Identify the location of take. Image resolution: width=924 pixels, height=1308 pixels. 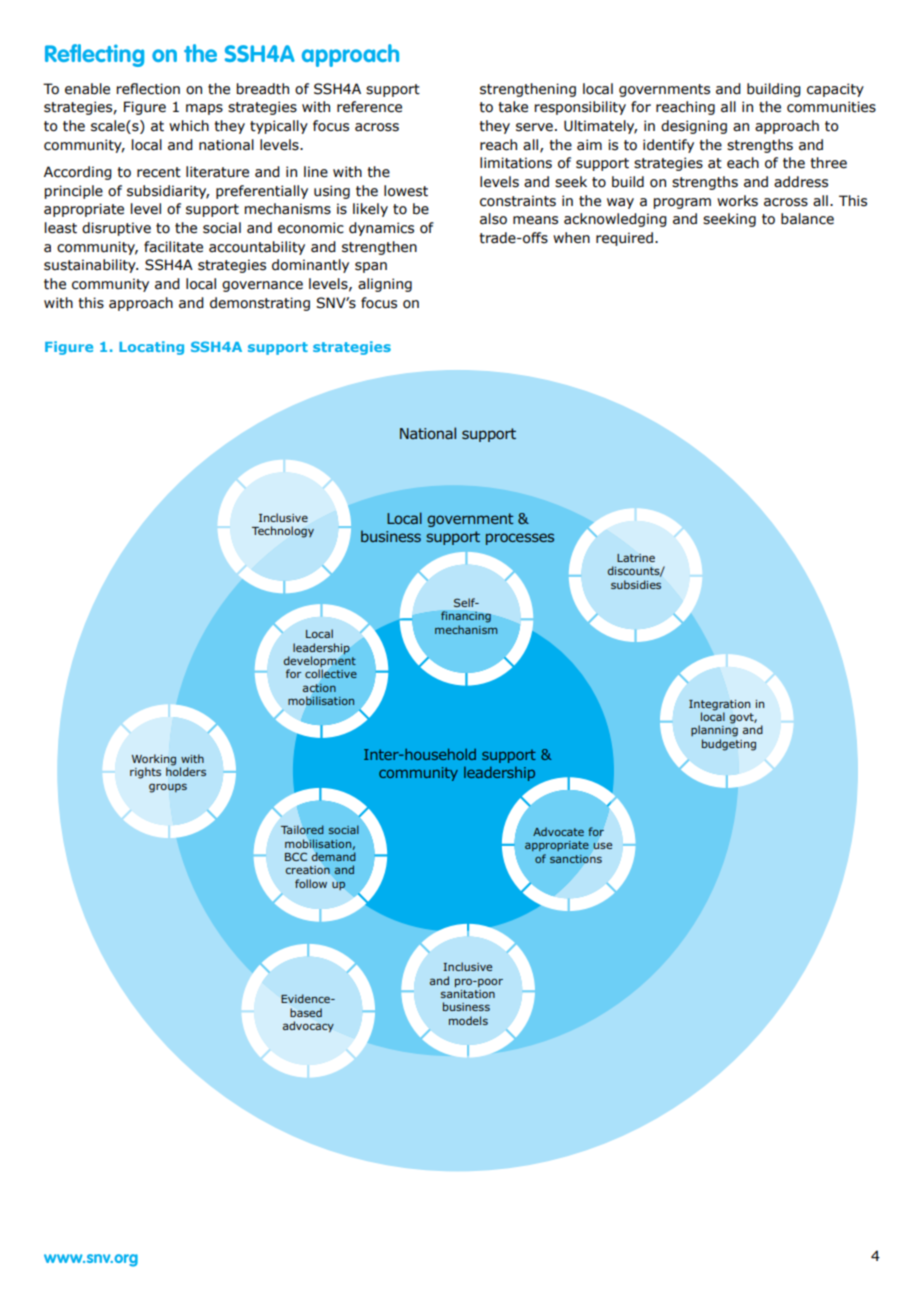
(513, 107).
